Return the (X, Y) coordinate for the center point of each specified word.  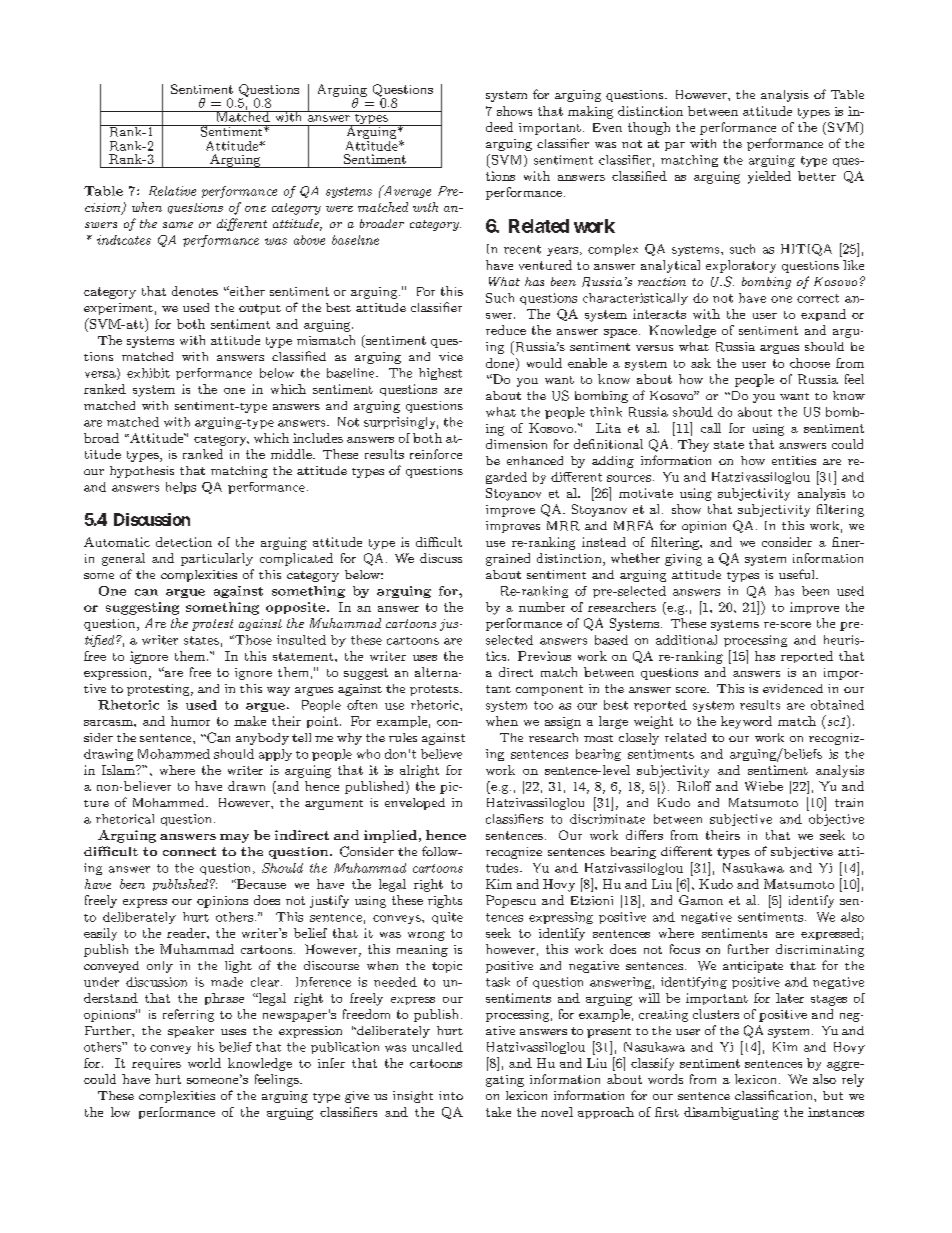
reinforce (436, 454)
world (204, 1063)
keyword (746, 722)
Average (406, 191)
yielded (769, 177)
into (451, 1095)
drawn (246, 786)
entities (794, 460)
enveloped (415, 804)
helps (181, 488)
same (178, 225)
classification (775, 1095)
